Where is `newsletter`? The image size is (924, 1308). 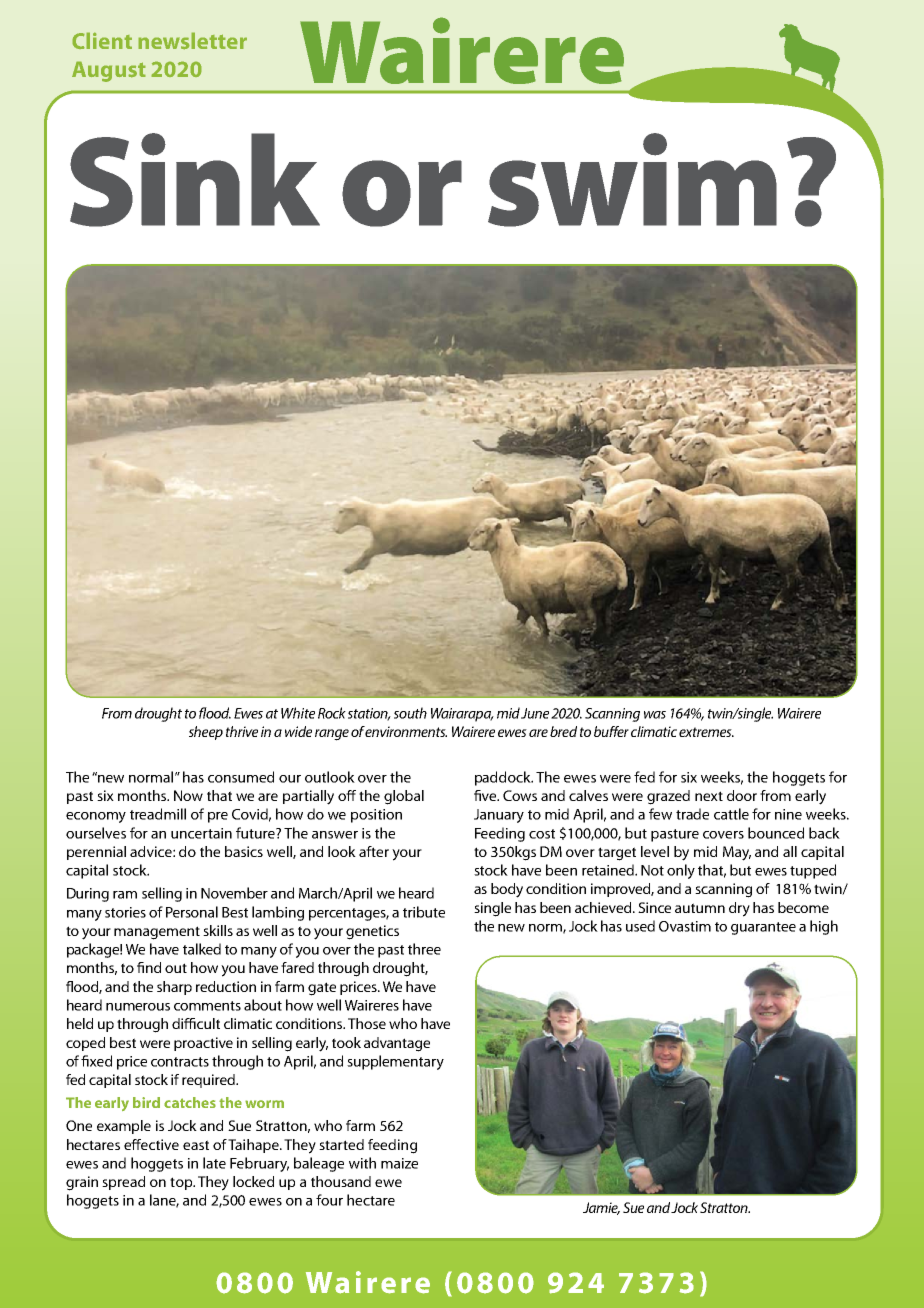
newsletter is located at coordinates (192, 41).
